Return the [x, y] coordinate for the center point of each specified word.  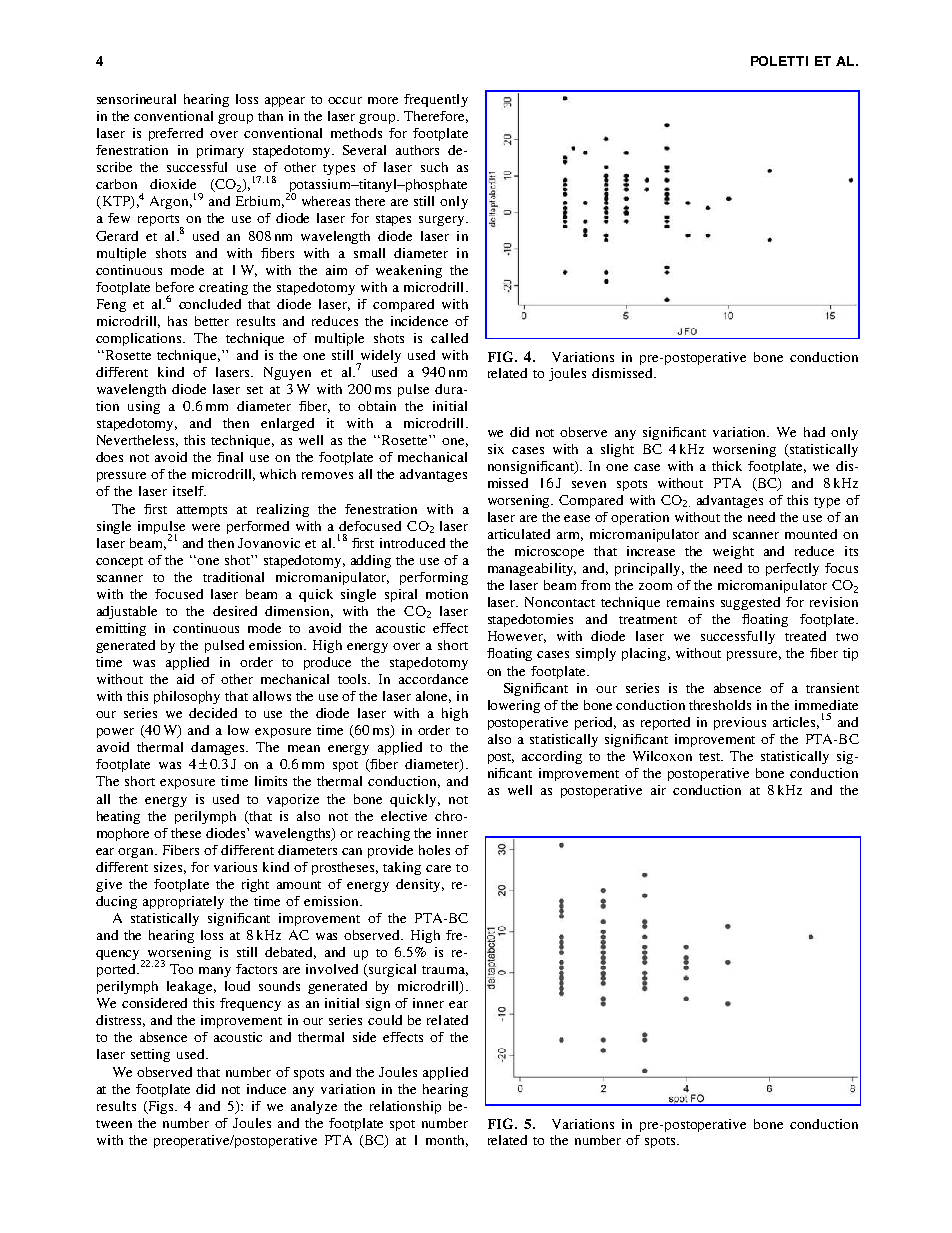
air [658, 790]
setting [150, 1055]
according [552, 757]
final [230, 457]
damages [219, 748]
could [385, 1020]
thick [727, 466]
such [434, 167]
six [496, 449]
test [710, 757]
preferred [176, 134]
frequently [436, 100]
